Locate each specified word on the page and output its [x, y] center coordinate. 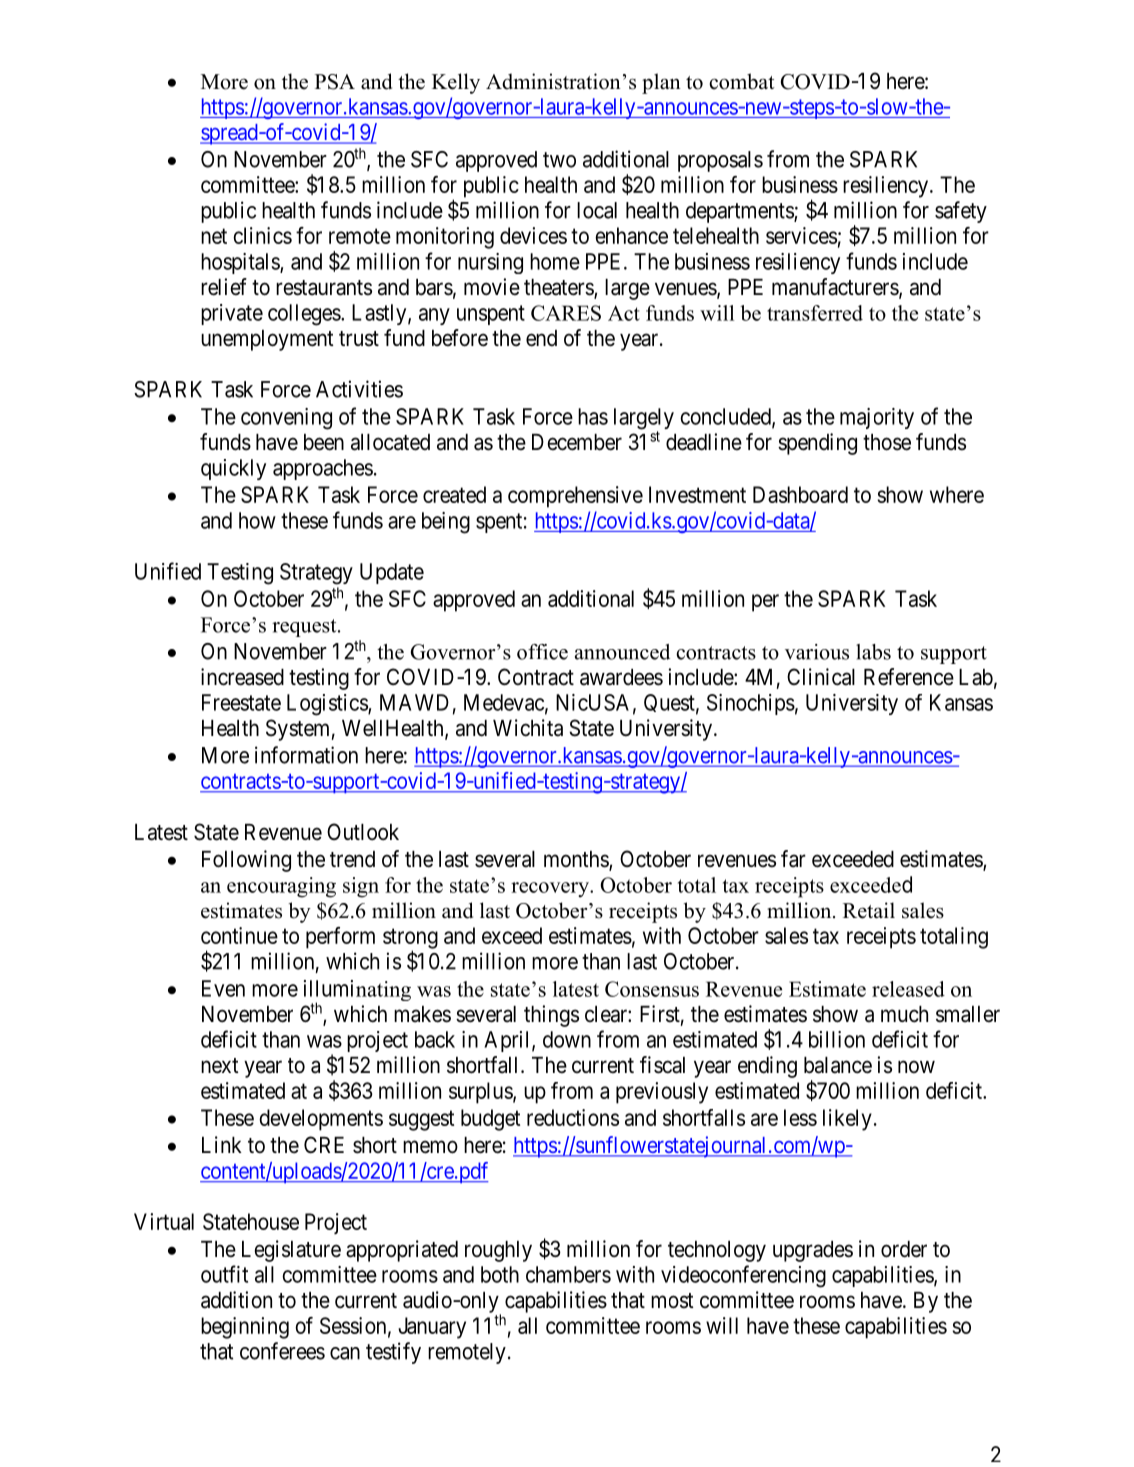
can [345, 1353]
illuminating [357, 992]
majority [877, 418]
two [559, 160]
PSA [335, 82]
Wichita [528, 728]
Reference [909, 677]
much [904, 1014]
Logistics [328, 705]
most [672, 1301]
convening [286, 419]
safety [961, 212]
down [567, 1039]
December [577, 442]
